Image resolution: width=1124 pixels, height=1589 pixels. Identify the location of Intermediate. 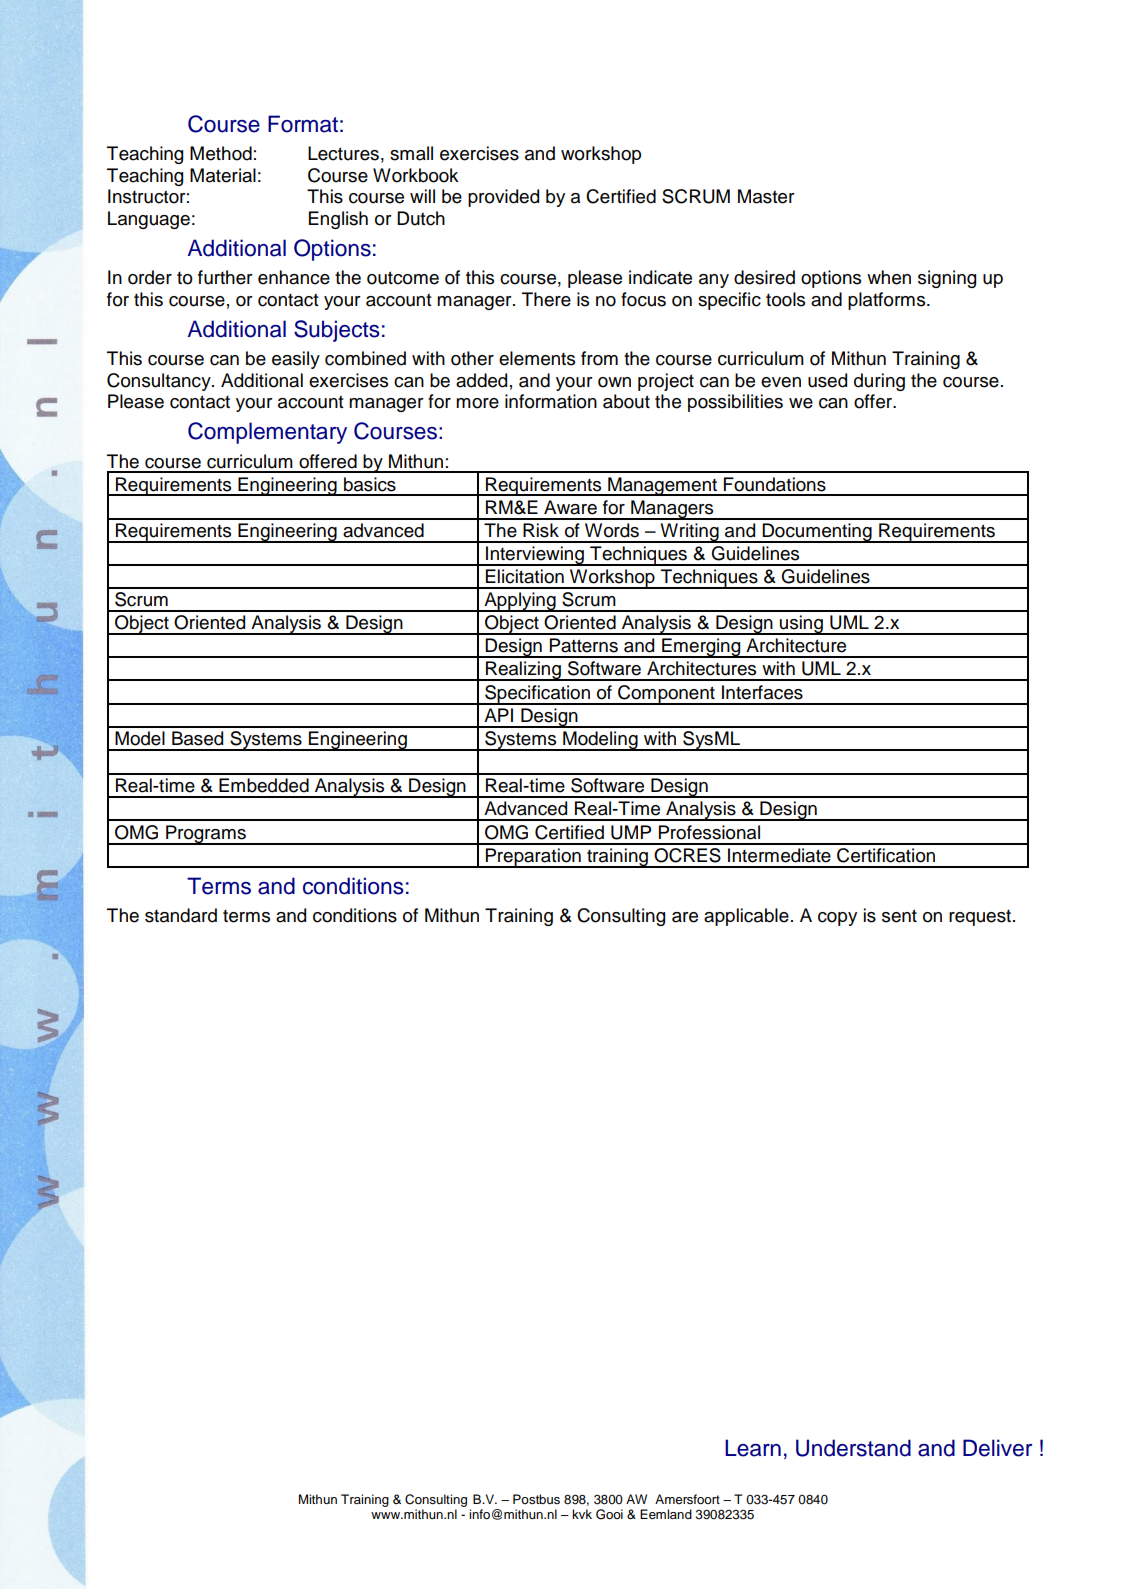
(779, 855).
